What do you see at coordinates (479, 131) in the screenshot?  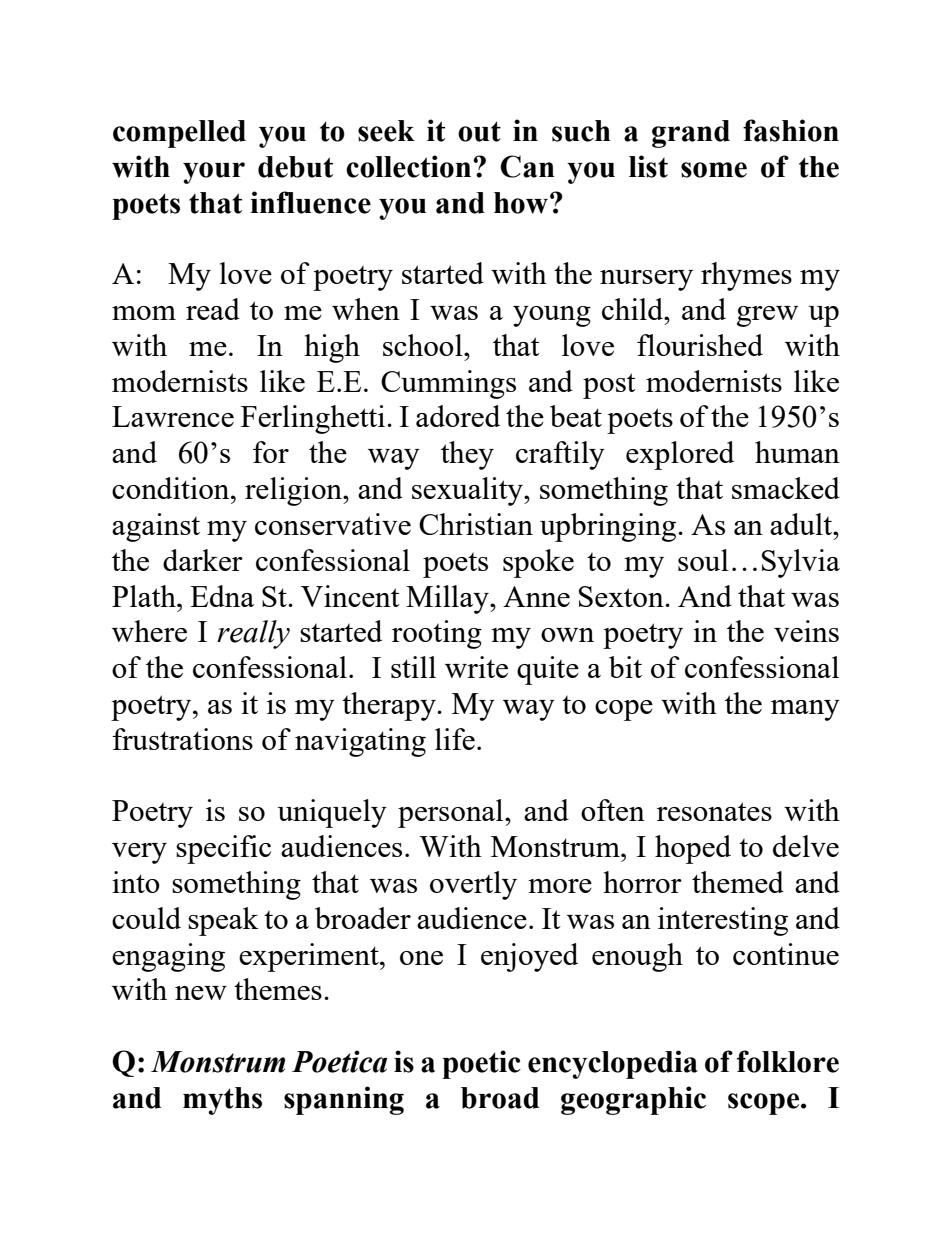 I see `out` at bounding box center [479, 131].
